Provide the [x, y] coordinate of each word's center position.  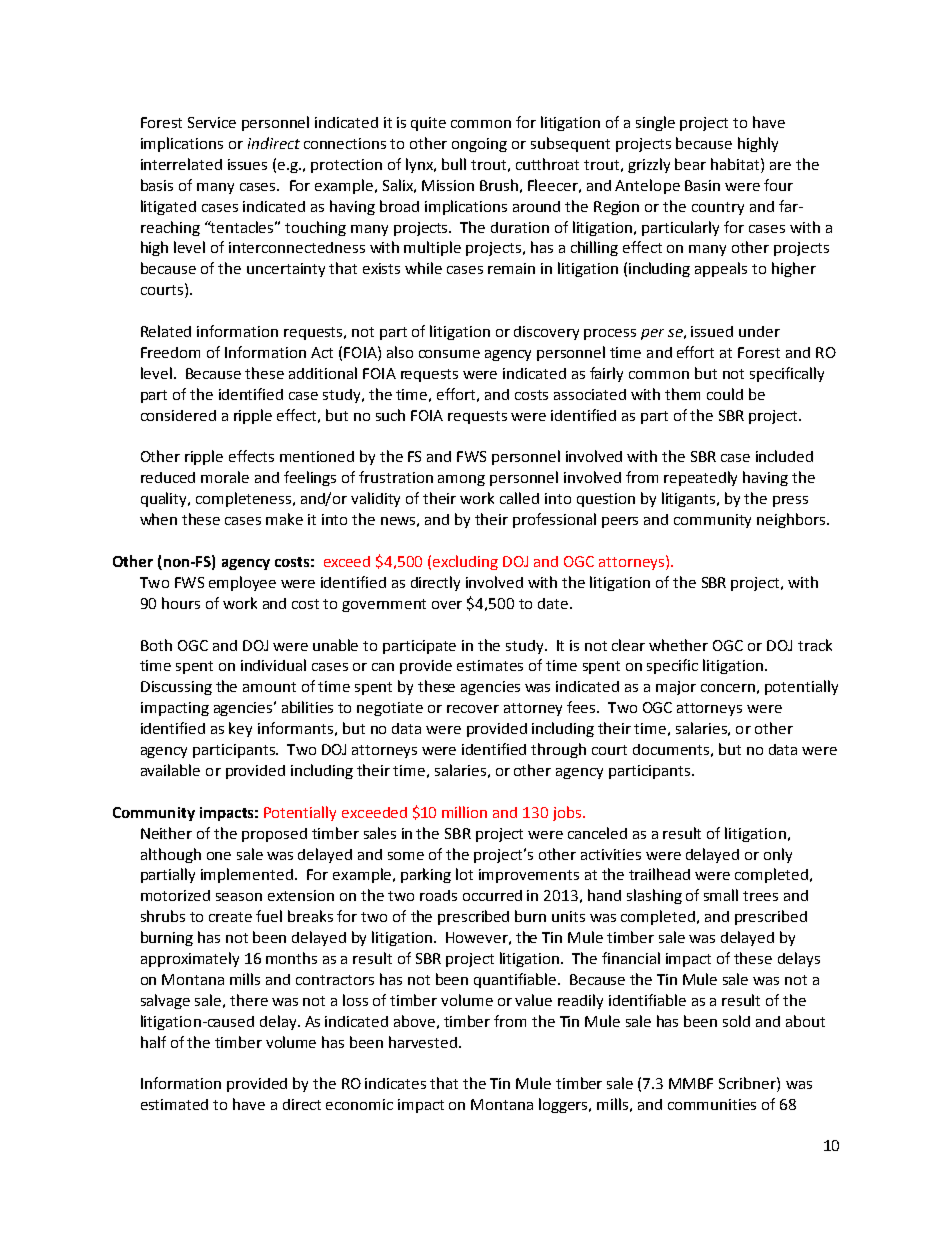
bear [690, 164]
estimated [174, 1104]
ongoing [479, 145]
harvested [423, 1042]
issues [247, 164]
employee [242, 583]
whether [678, 645]
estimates [490, 665]
